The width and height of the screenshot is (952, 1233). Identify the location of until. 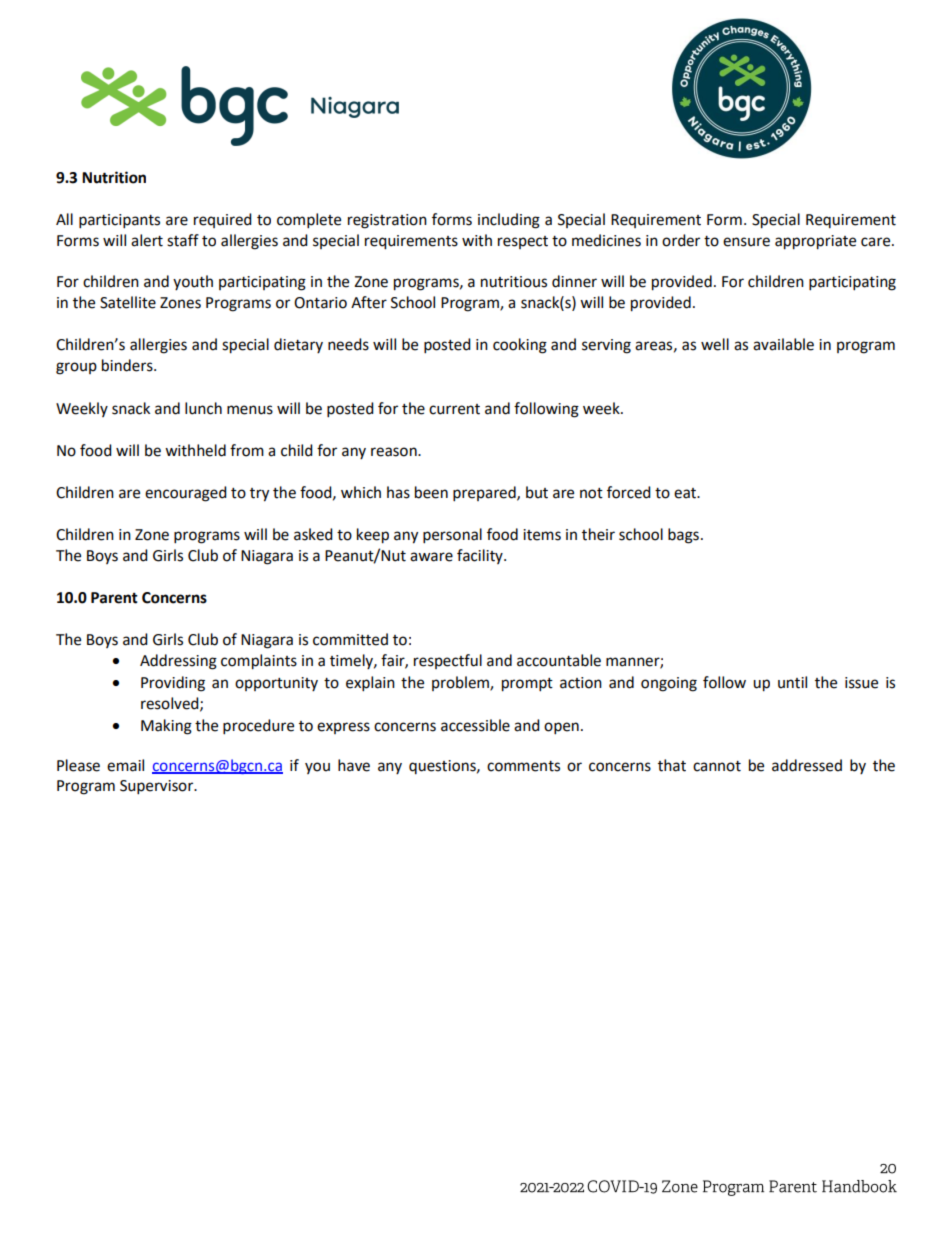
(792, 682).
